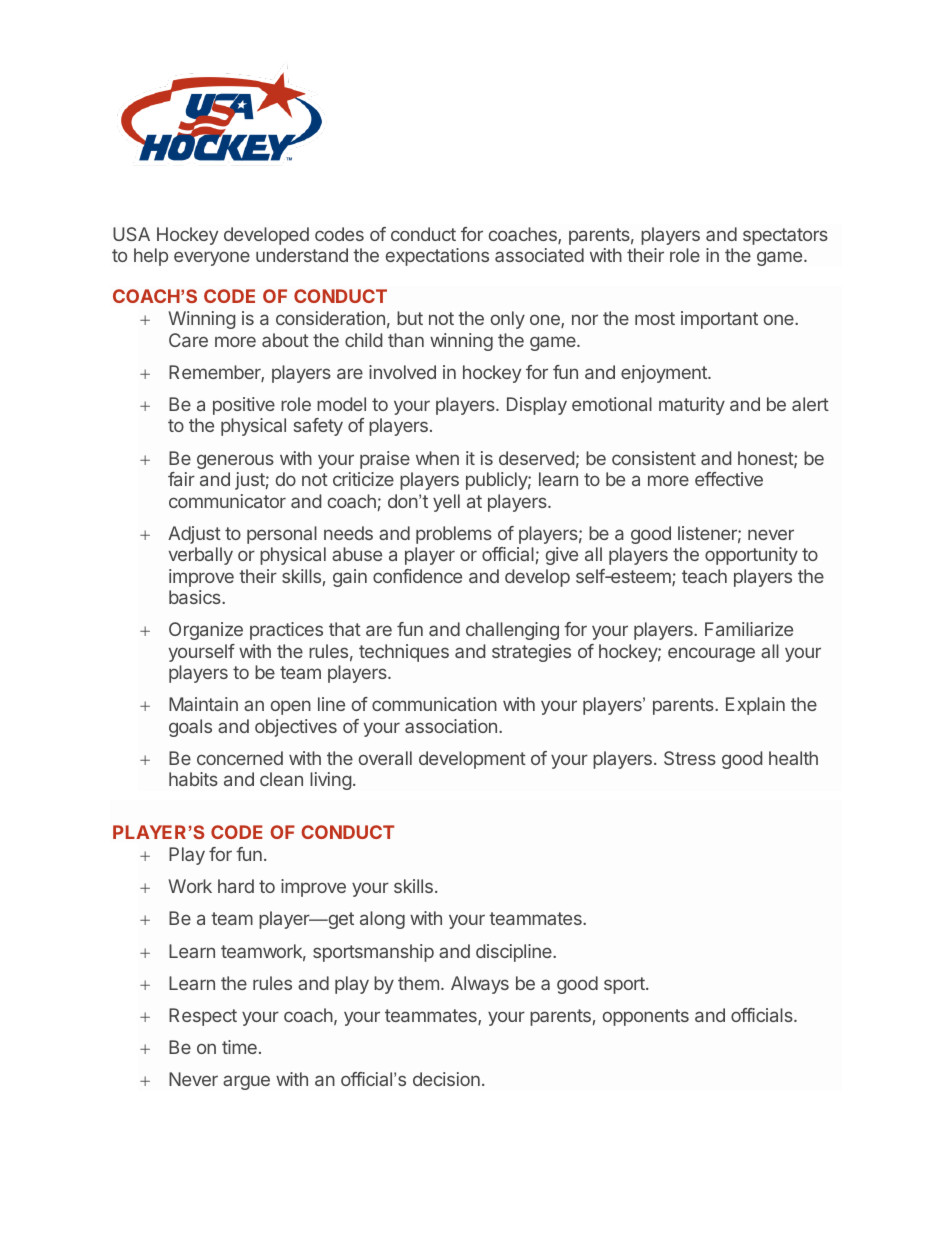  Describe the element at coordinates (212, 258) in the screenshot. I see `everyone` at that location.
